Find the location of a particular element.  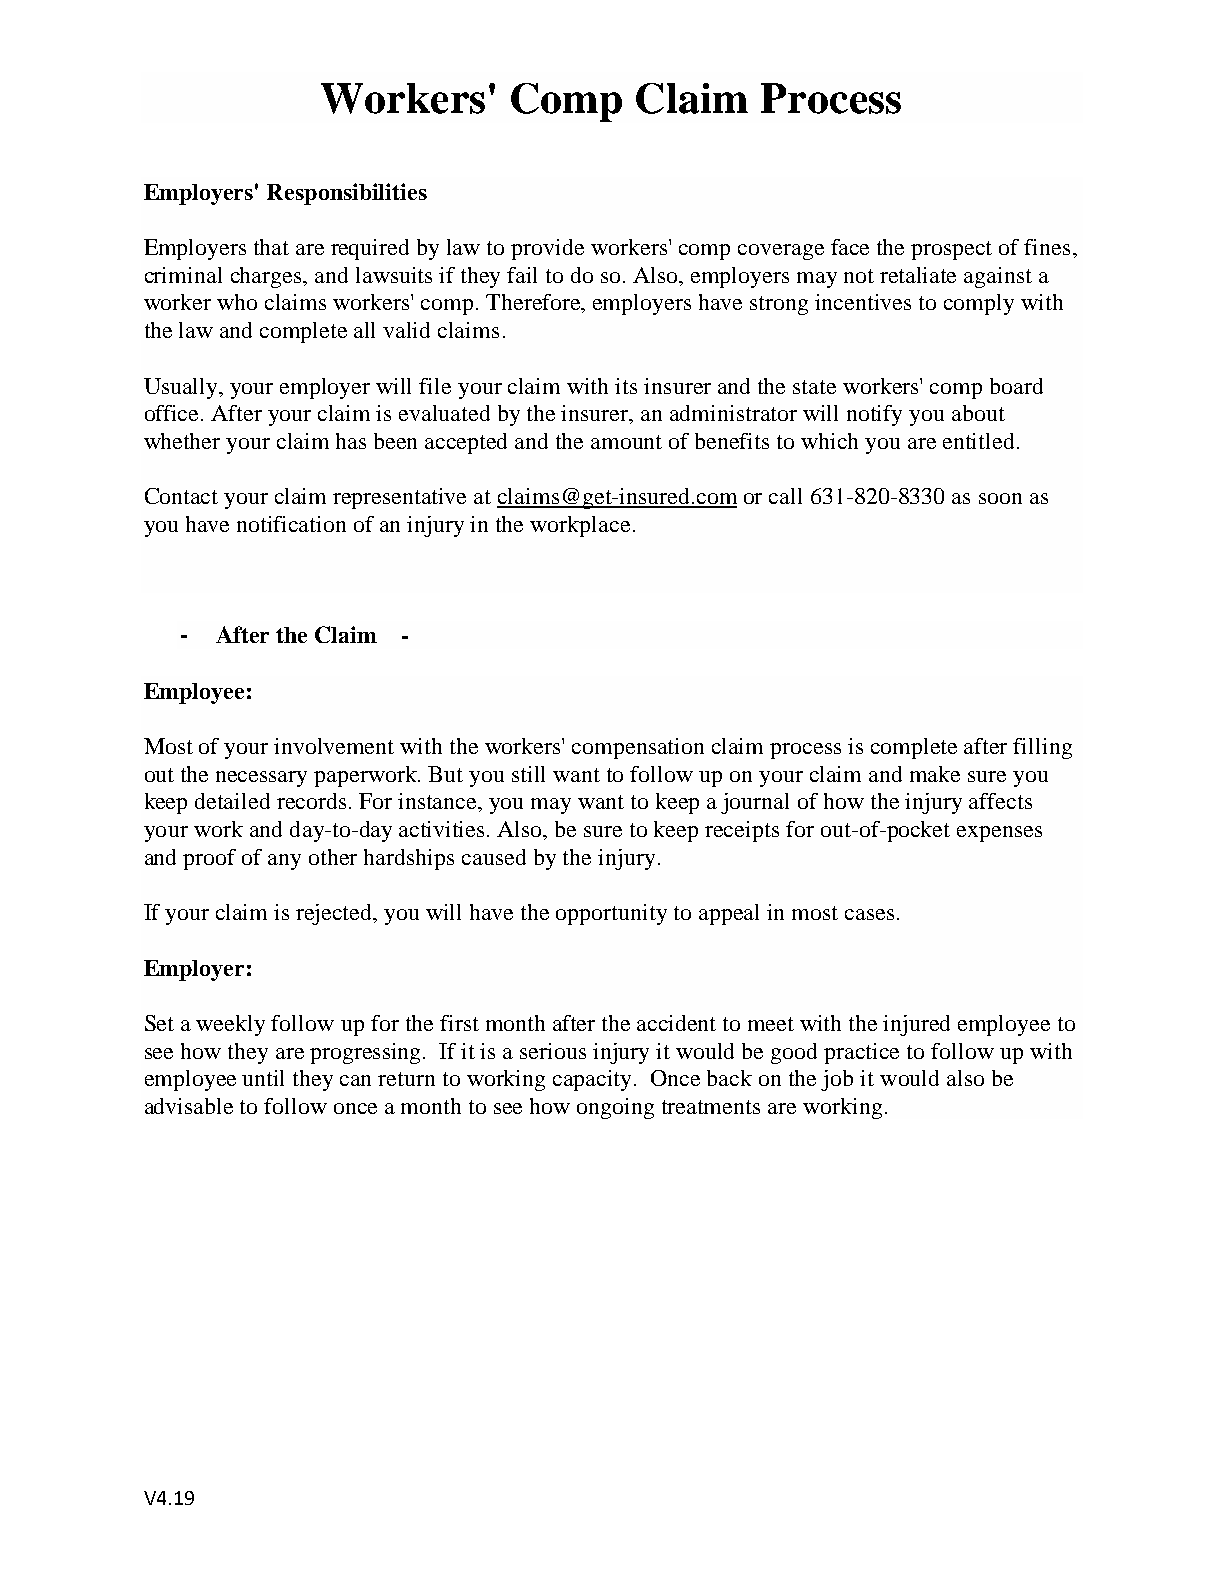

expenses is located at coordinates (999, 834).
